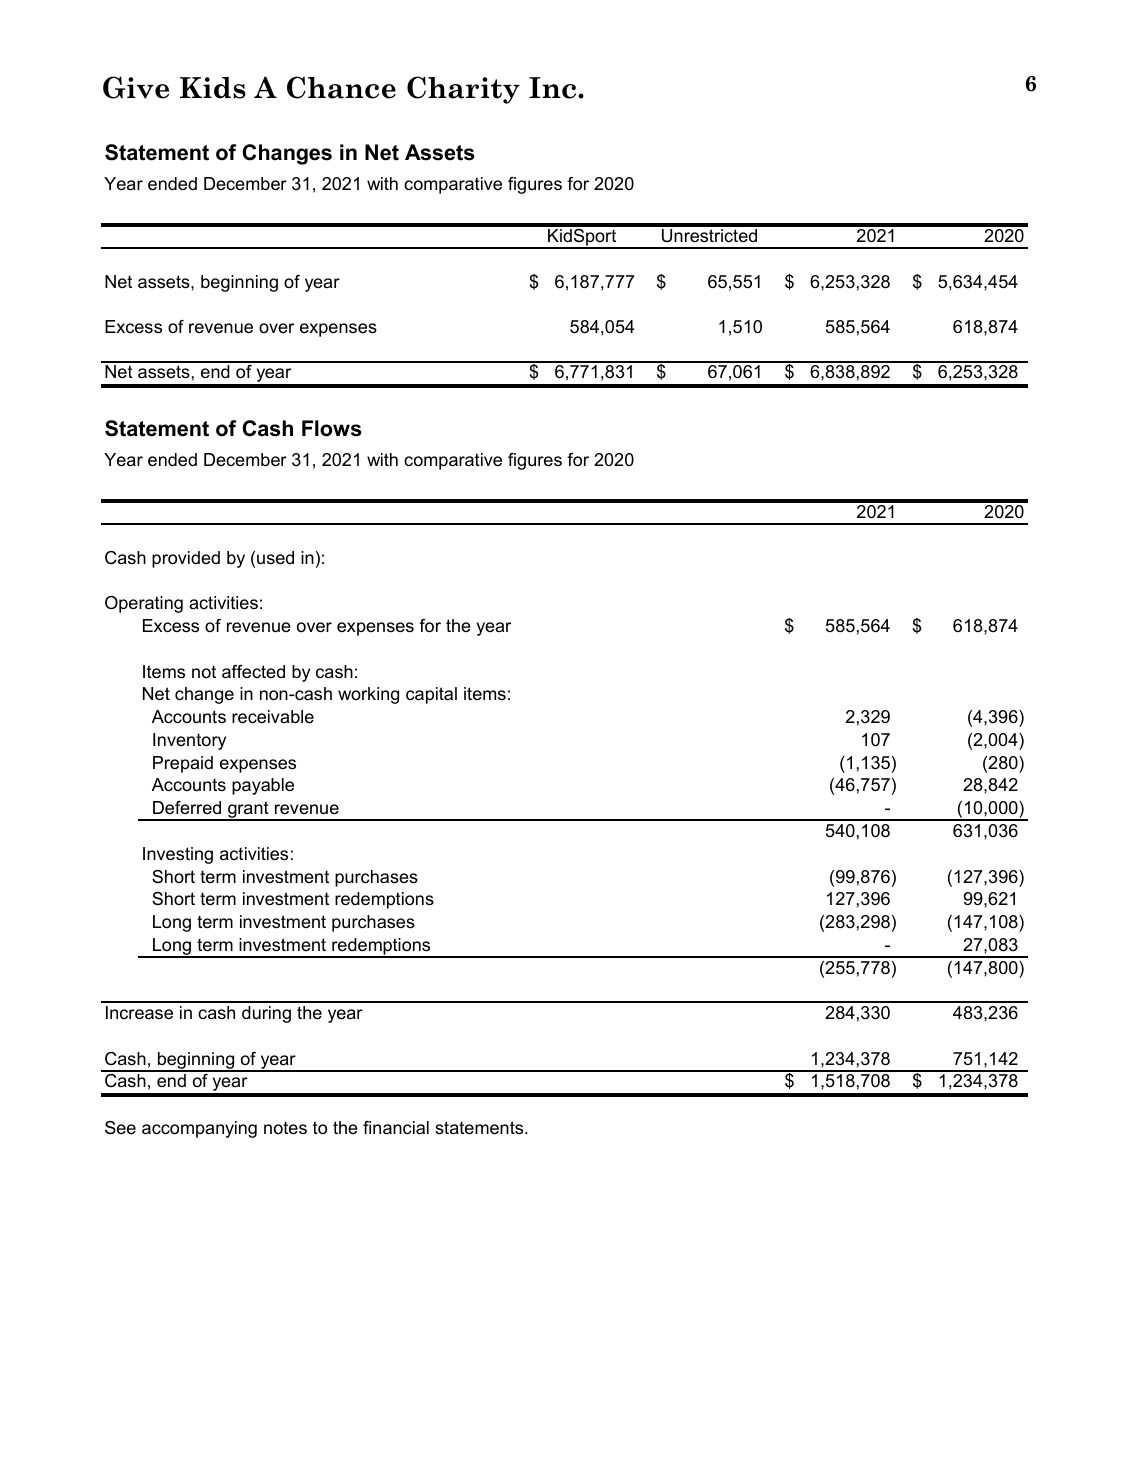 The width and height of the screenshot is (1139, 1474). I want to click on Prepaid, so click(183, 764).
